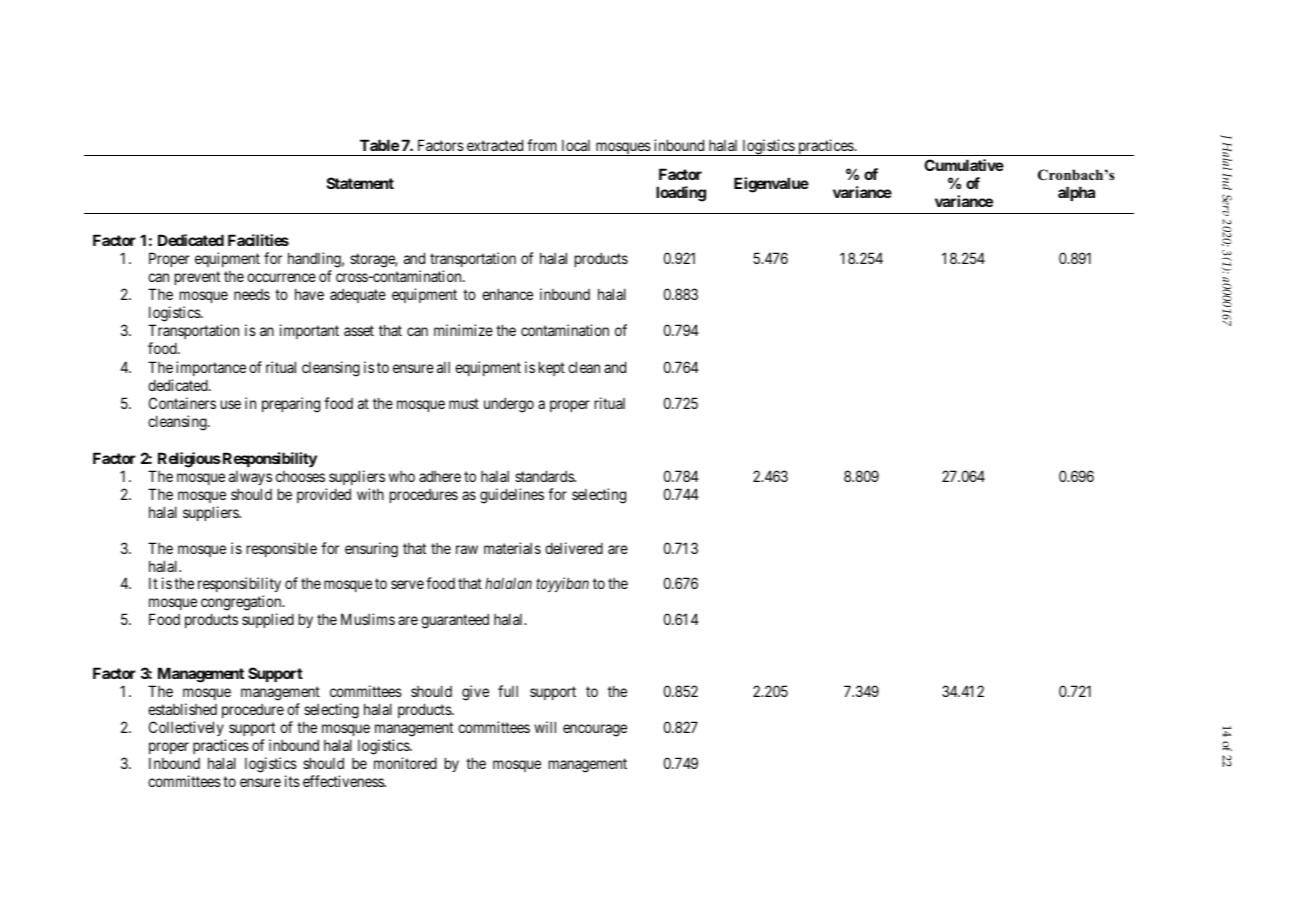  Describe the element at coordinates (576, 145) in the image. I see `local` at that location.
